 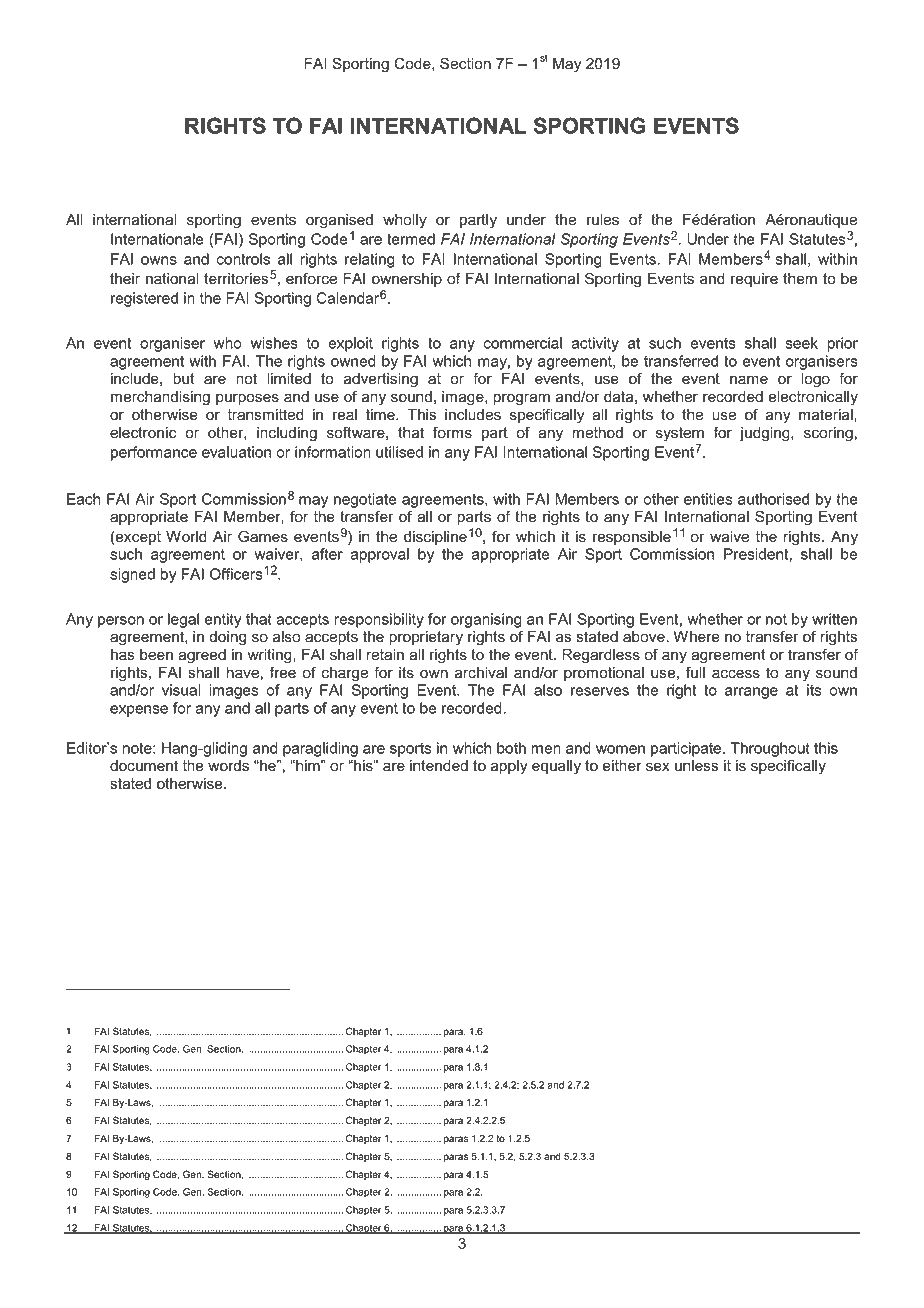 I want to click on merchandising, so click(x=160, y=398).
